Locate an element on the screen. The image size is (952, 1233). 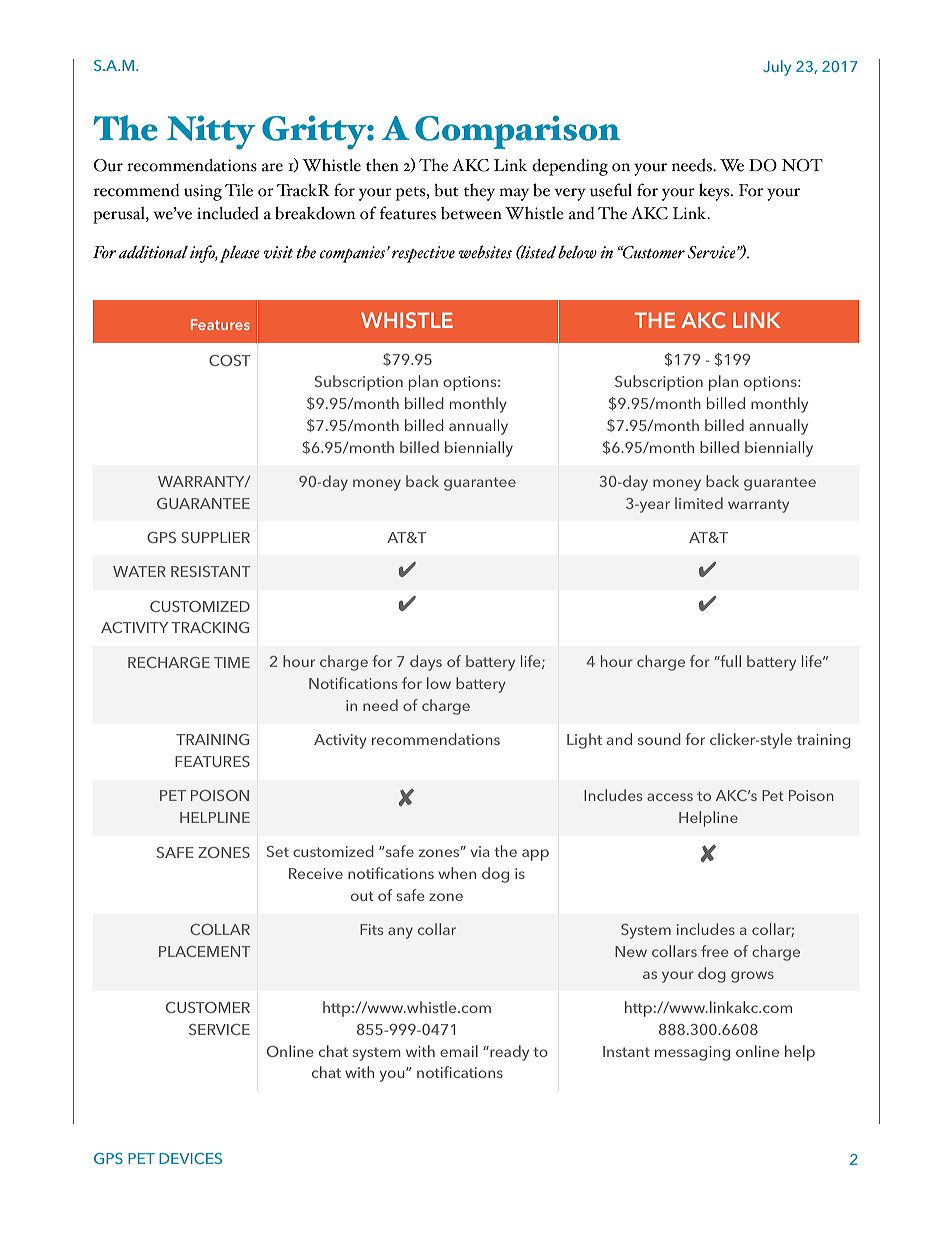
Set is located at coordinates (278, 851).
